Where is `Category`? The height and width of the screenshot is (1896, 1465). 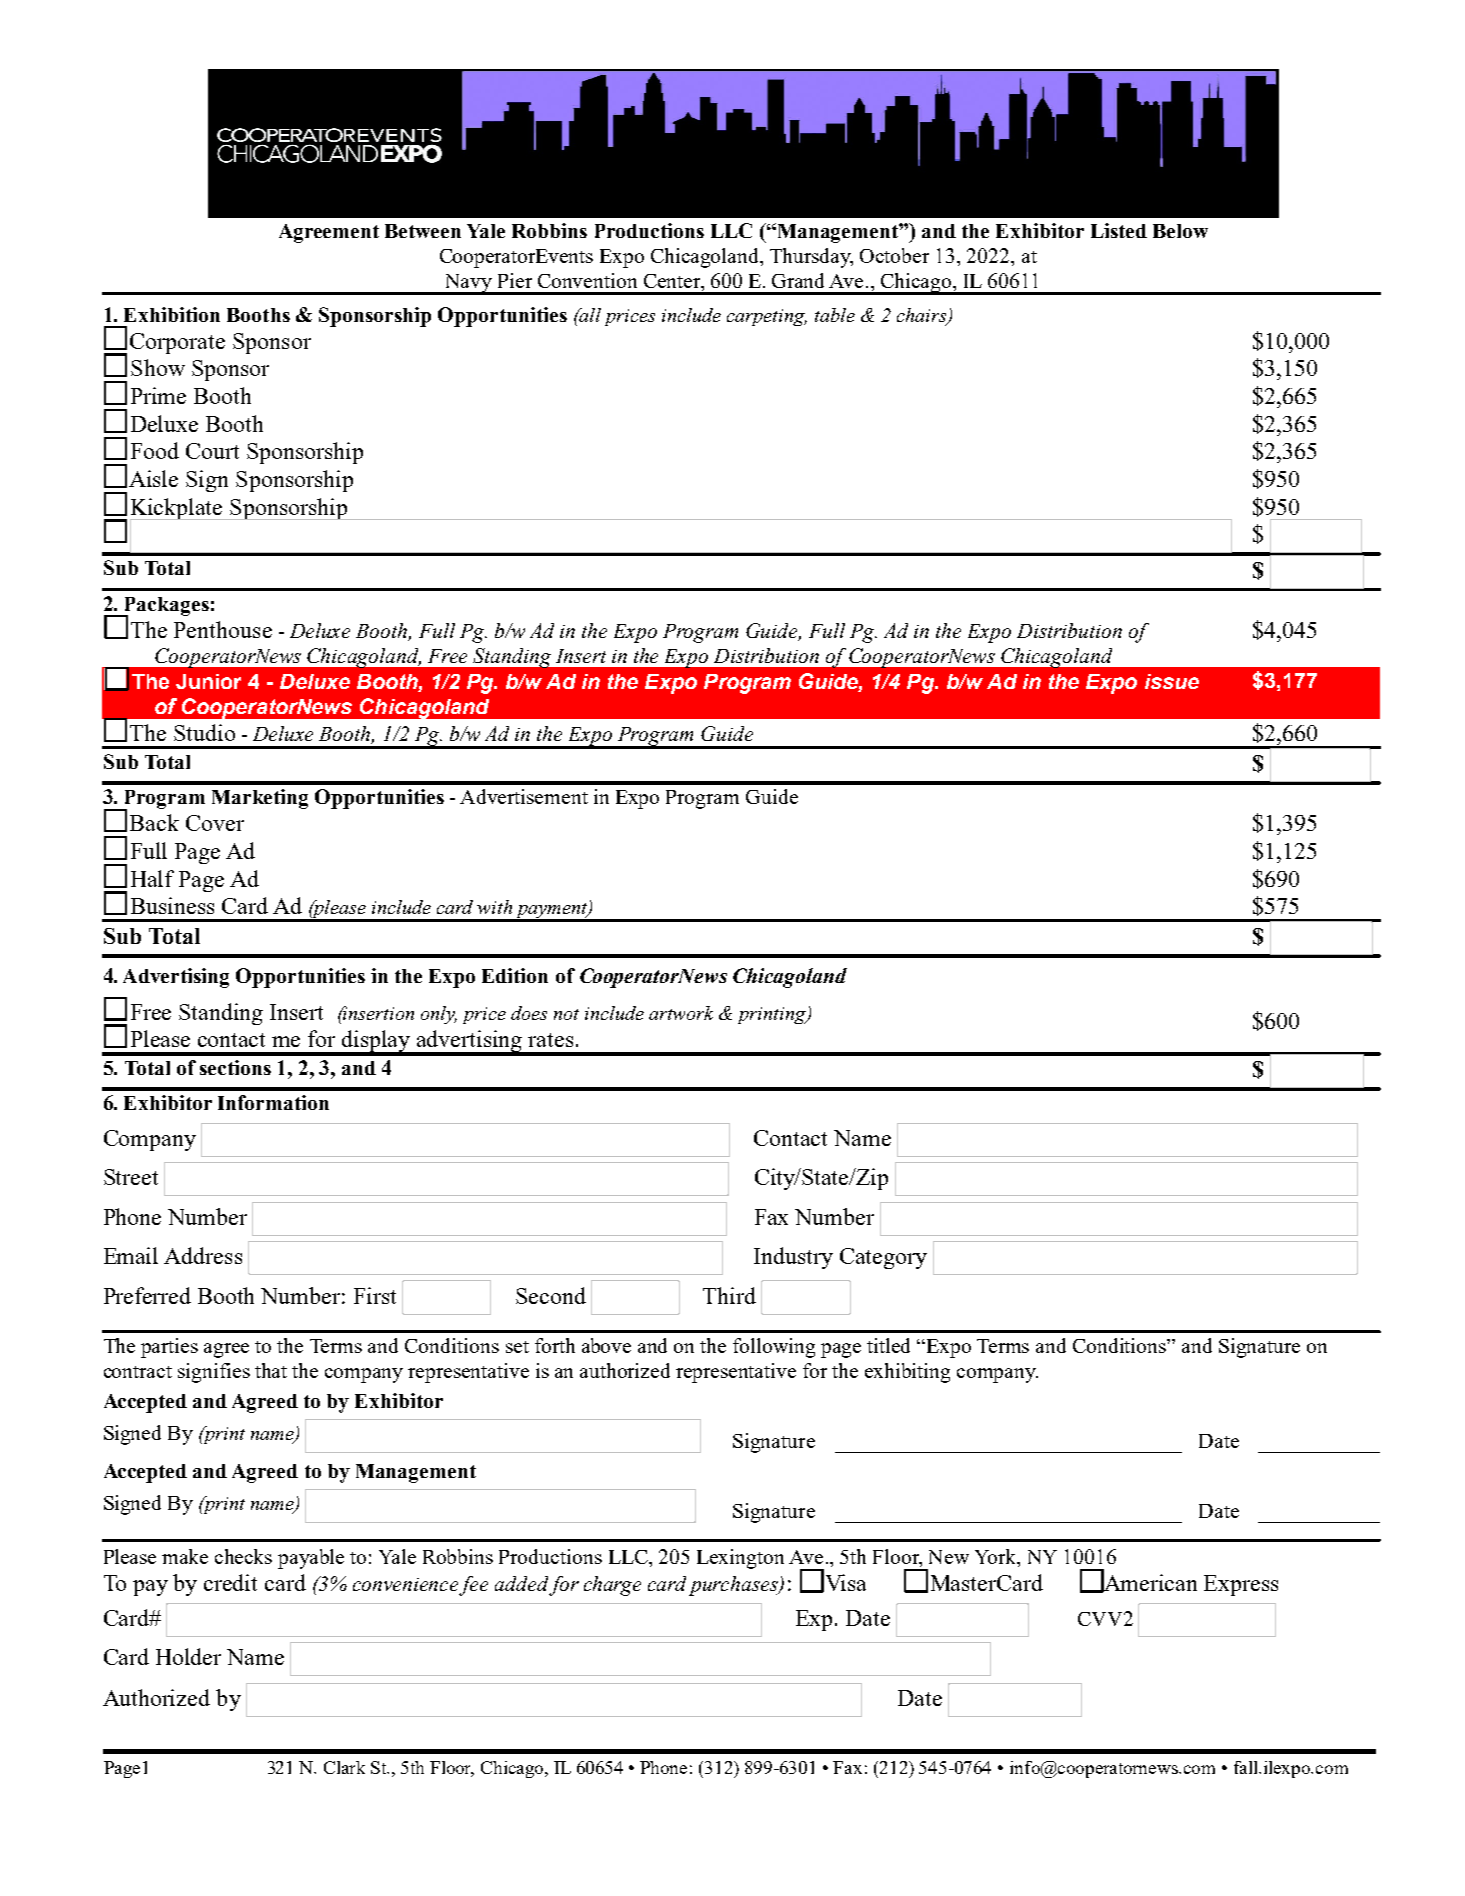
Category is located at coordinates (883, 1258).
